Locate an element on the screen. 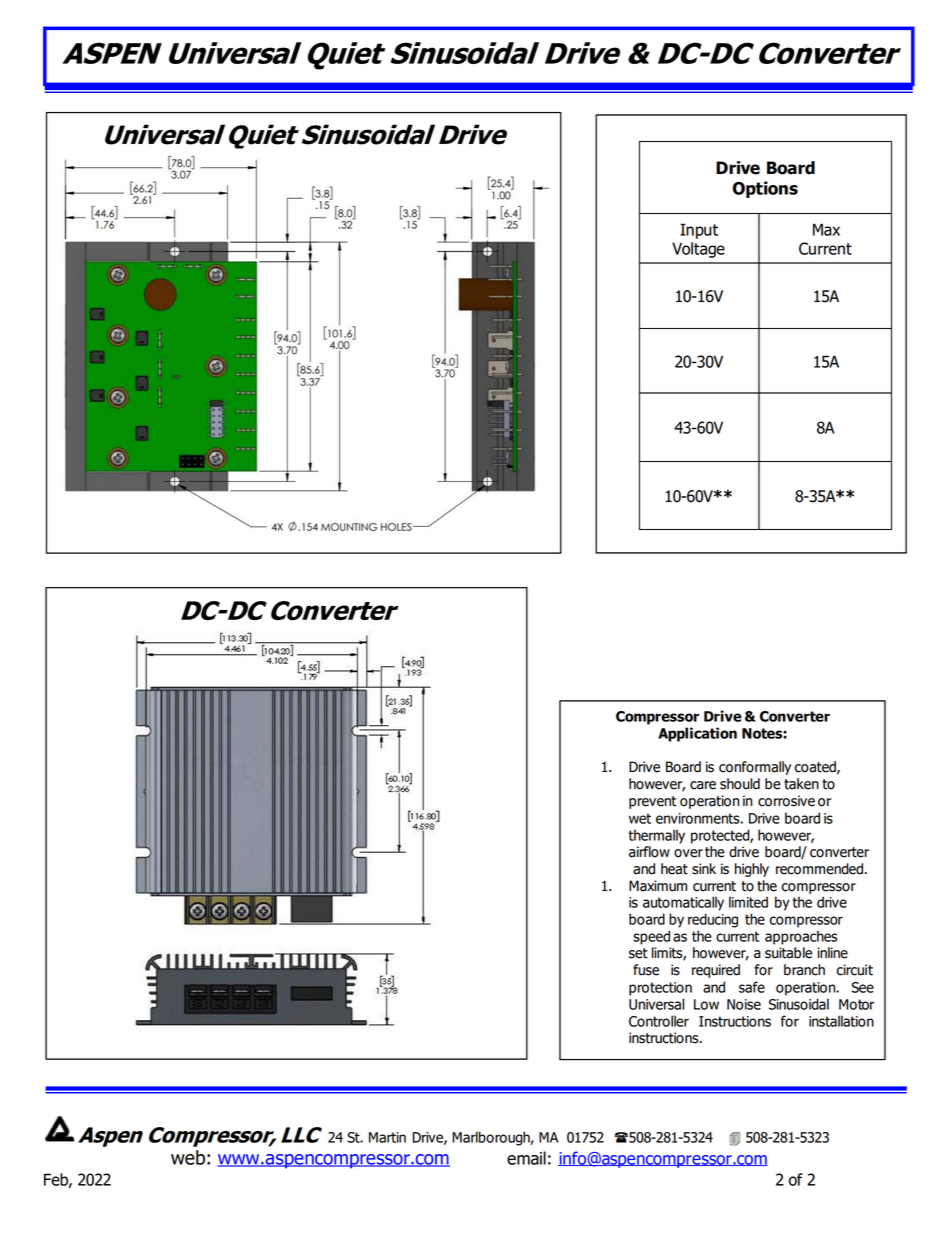 The height and width of the screenshot is (1233, 952). Martin is located at coordinates (387, 1137).
